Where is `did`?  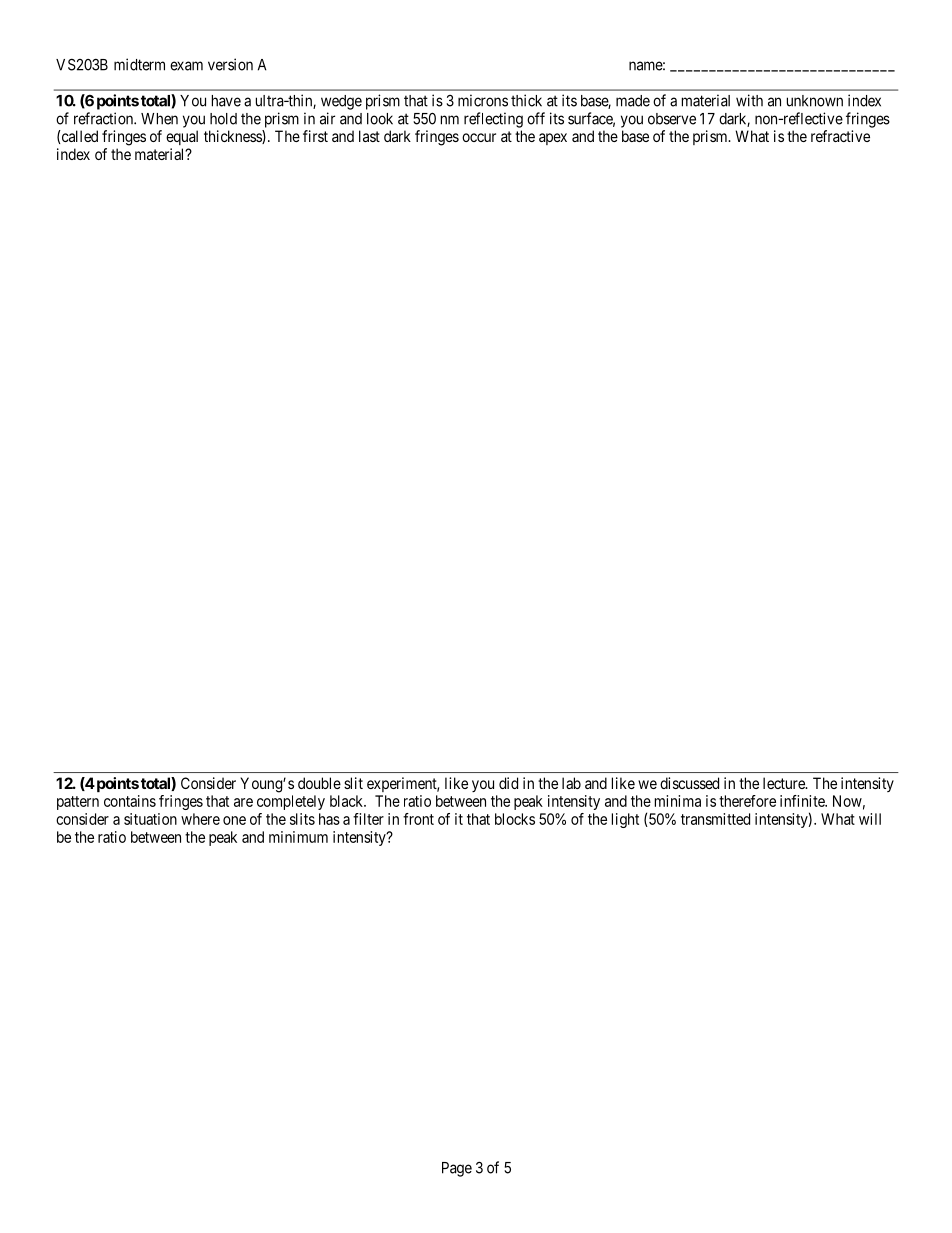 did is located at coordinates (508, 783).
